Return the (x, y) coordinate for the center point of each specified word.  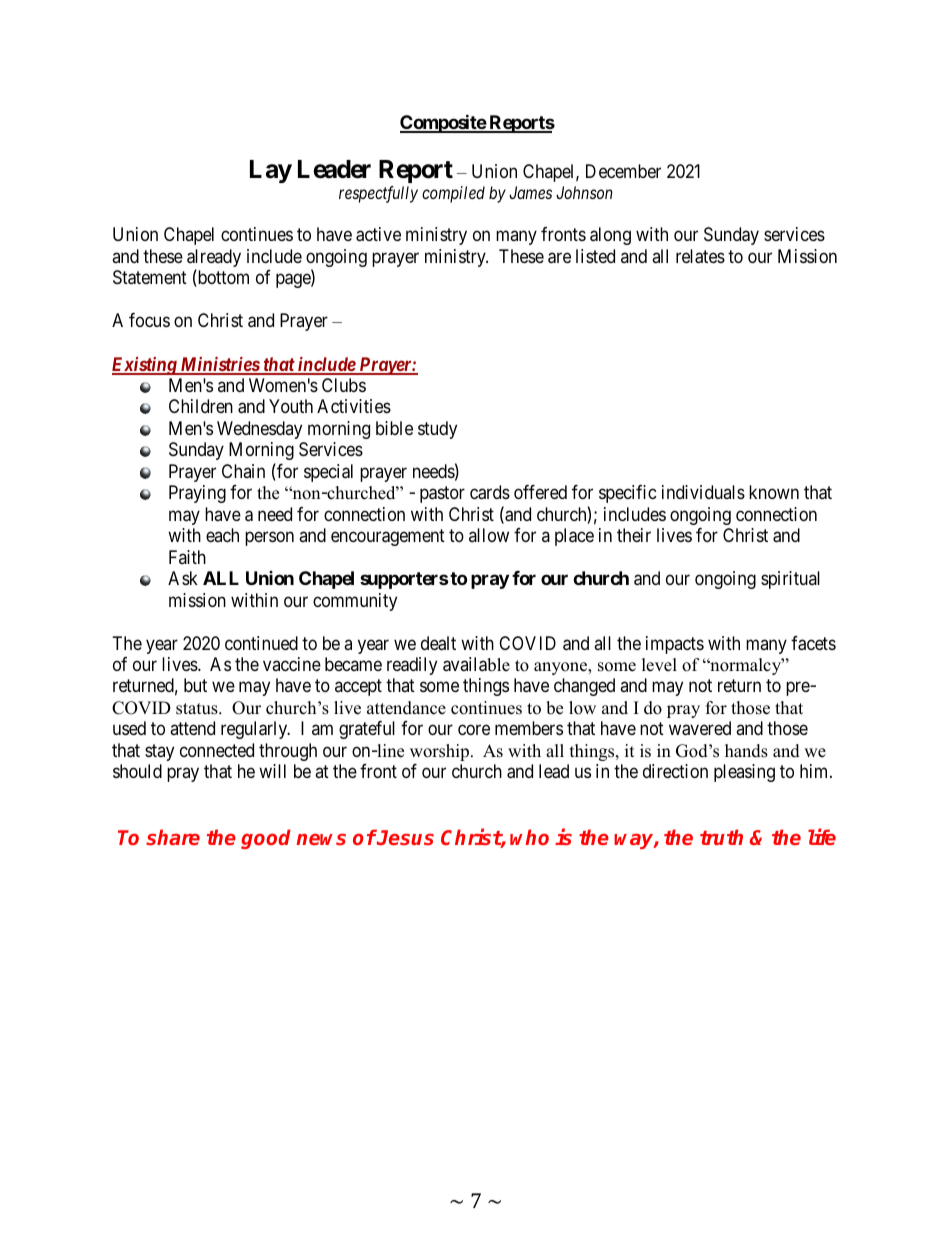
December (623, 171)
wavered (700, 728)
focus (149, 320)
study (437, 430)
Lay (271, 171)
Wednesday (259, 430)
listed (595, 256)
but (195, 685)
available (476, 664)
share (173, 837)
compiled (453, 194)
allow (489, 535)
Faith (187, 557)
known (774, 492)
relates (700, 256)
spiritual (790, 580)
